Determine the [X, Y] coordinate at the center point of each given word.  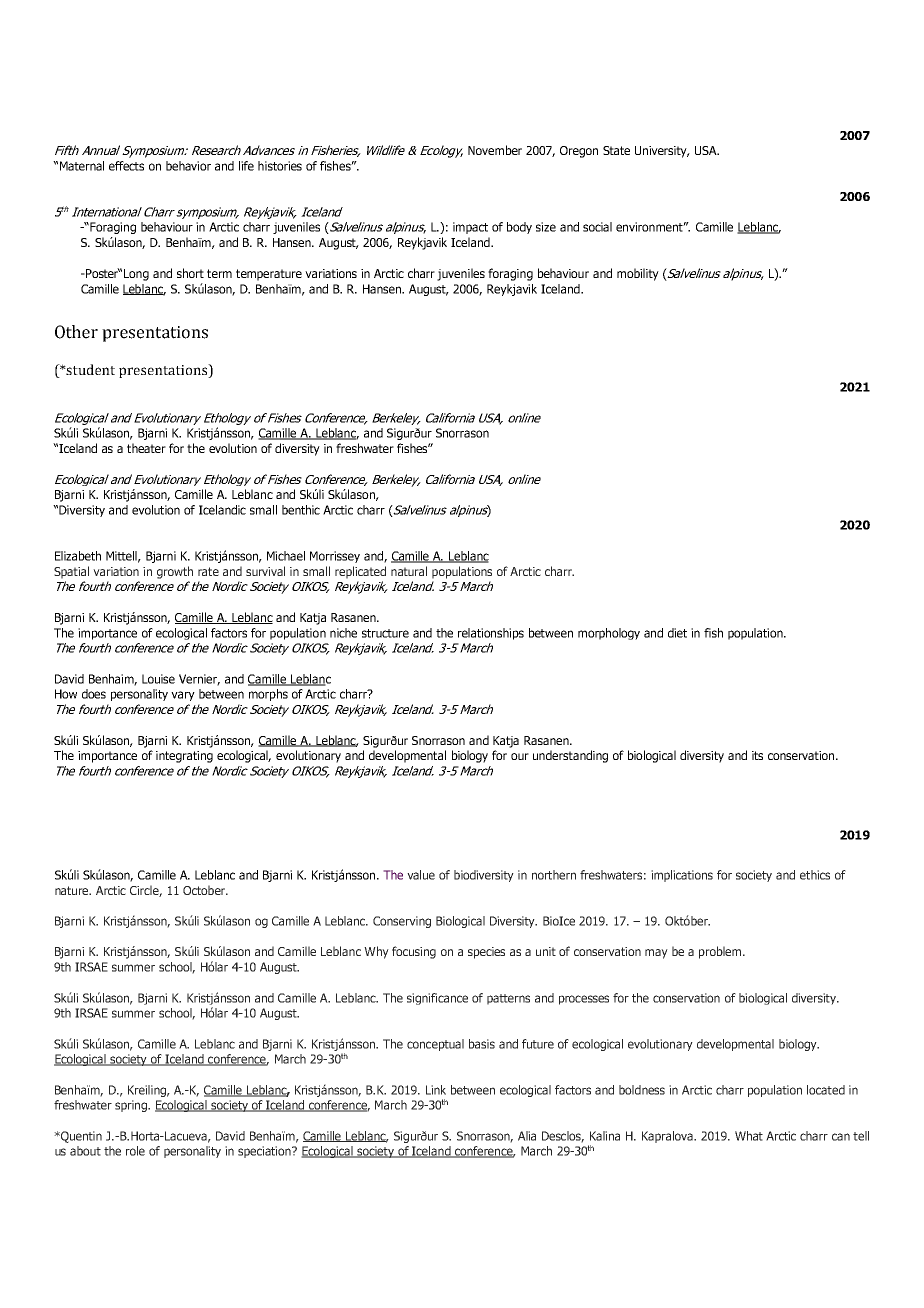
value [421, 875]
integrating [184, 757]
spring [132, 1106]
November [495, 150]
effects [126, 166]
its [757, 755]
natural [409, 571]
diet [677, 633]
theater [146, 448]
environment [651, 227]
